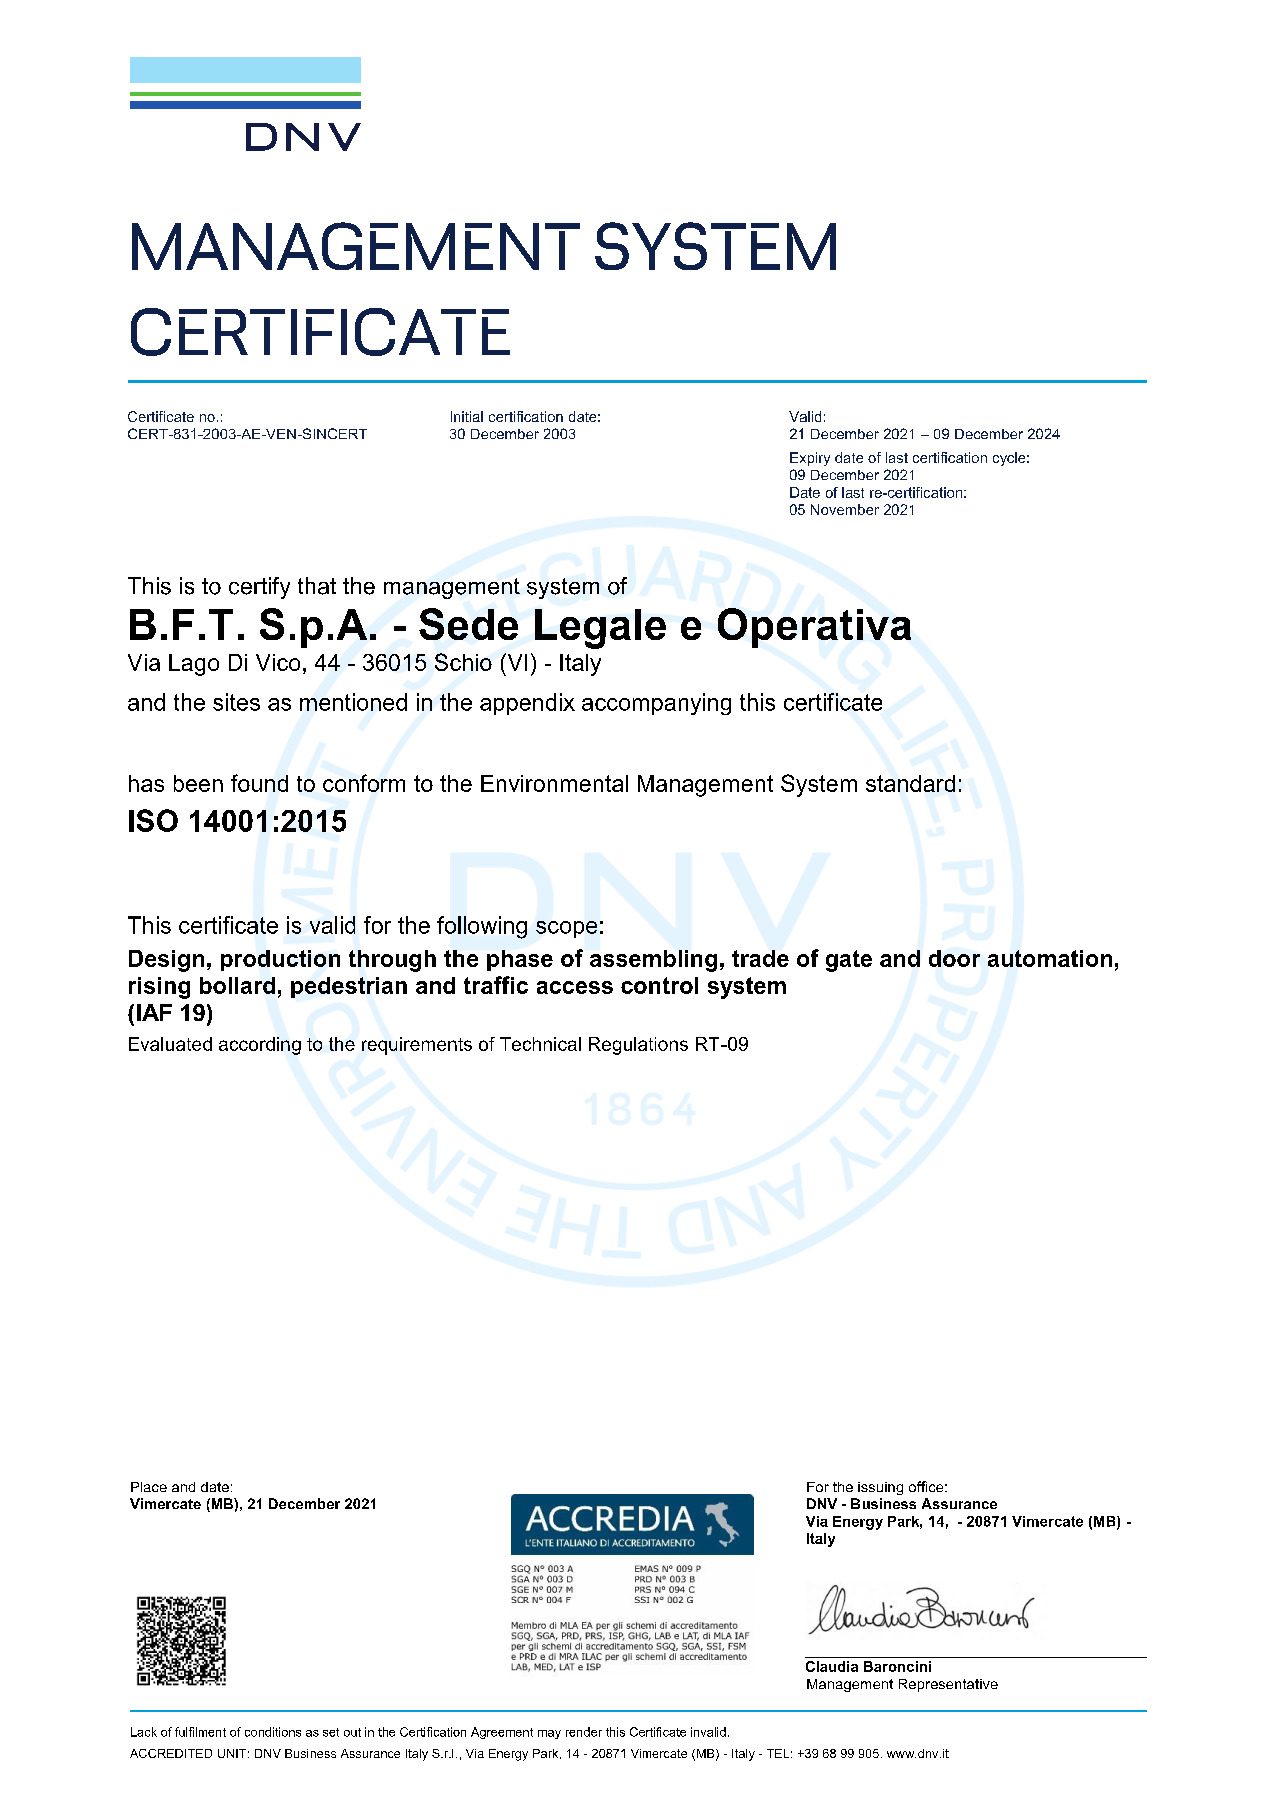 The image size is (1275, 1804). Describe the element at coordinates (260, 1046) in the screenshot. I see `according` at that location.
